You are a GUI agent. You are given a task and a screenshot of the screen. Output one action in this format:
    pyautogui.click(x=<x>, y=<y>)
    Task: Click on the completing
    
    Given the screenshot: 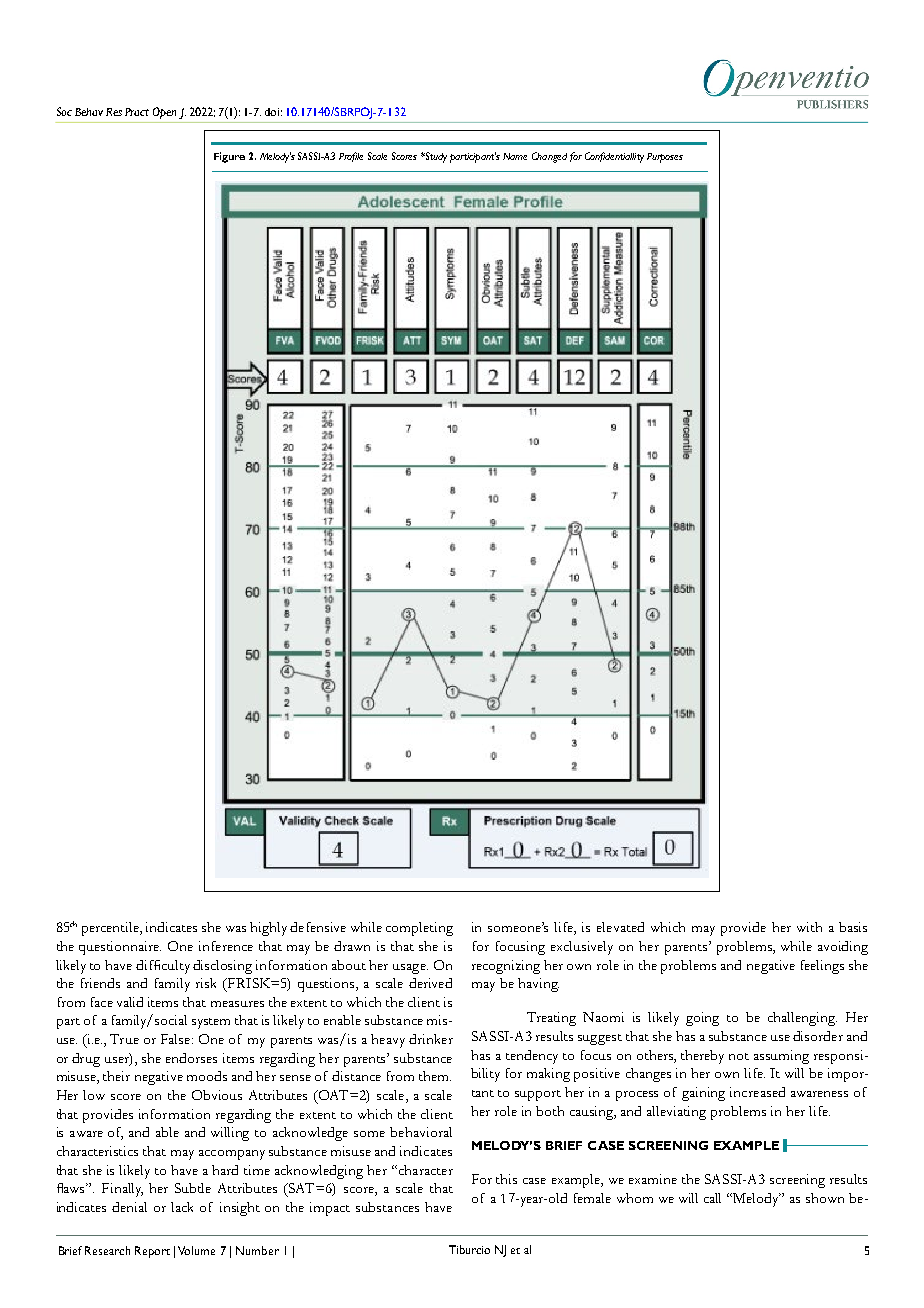 What is the action you would take?
    pyautogui.click(x=419, y=929)
